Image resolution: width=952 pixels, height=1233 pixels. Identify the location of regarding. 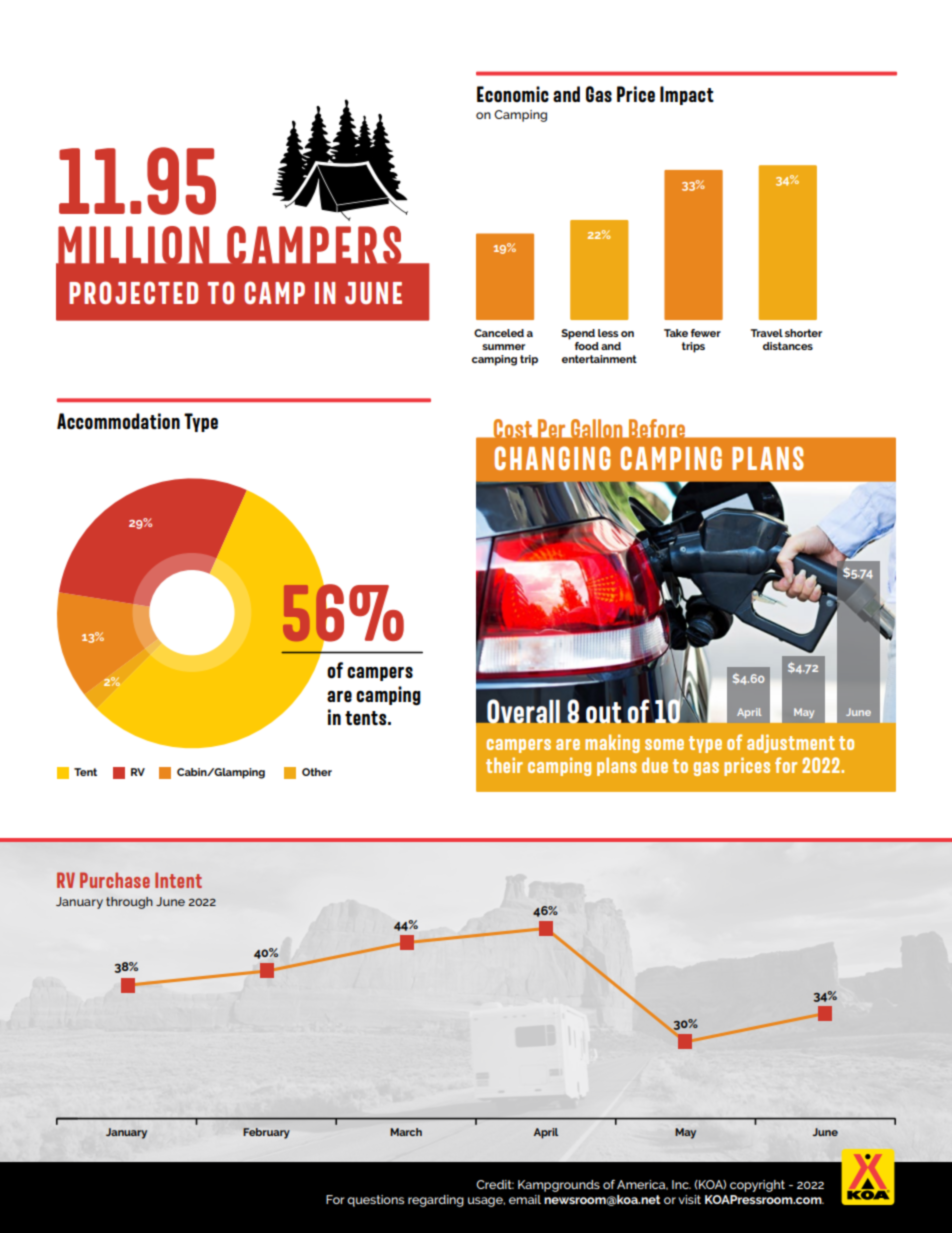
(436, 1201).
